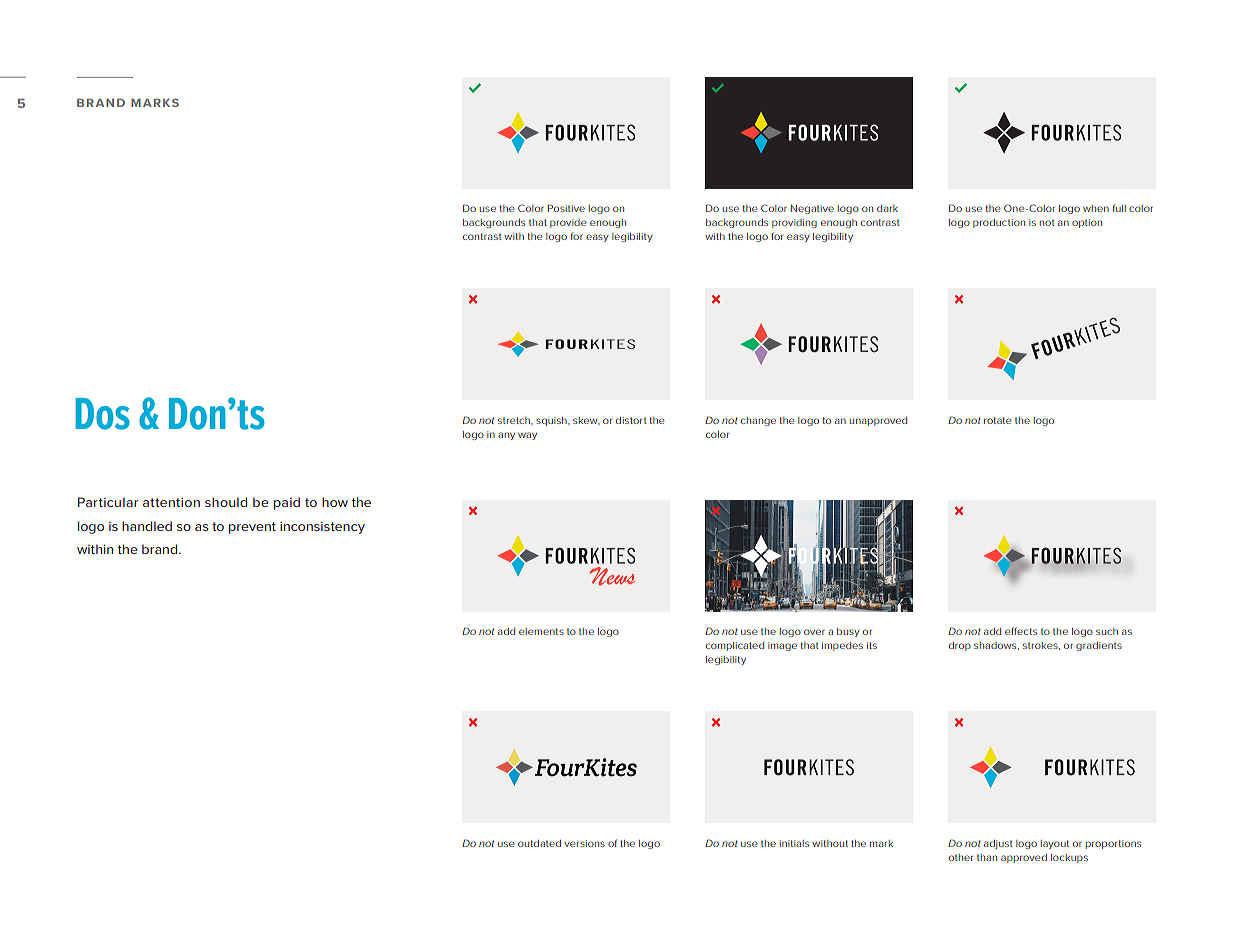 The height and width of the screenshot is (952, 1233). I want to click on rotate, so click(997, 420).
